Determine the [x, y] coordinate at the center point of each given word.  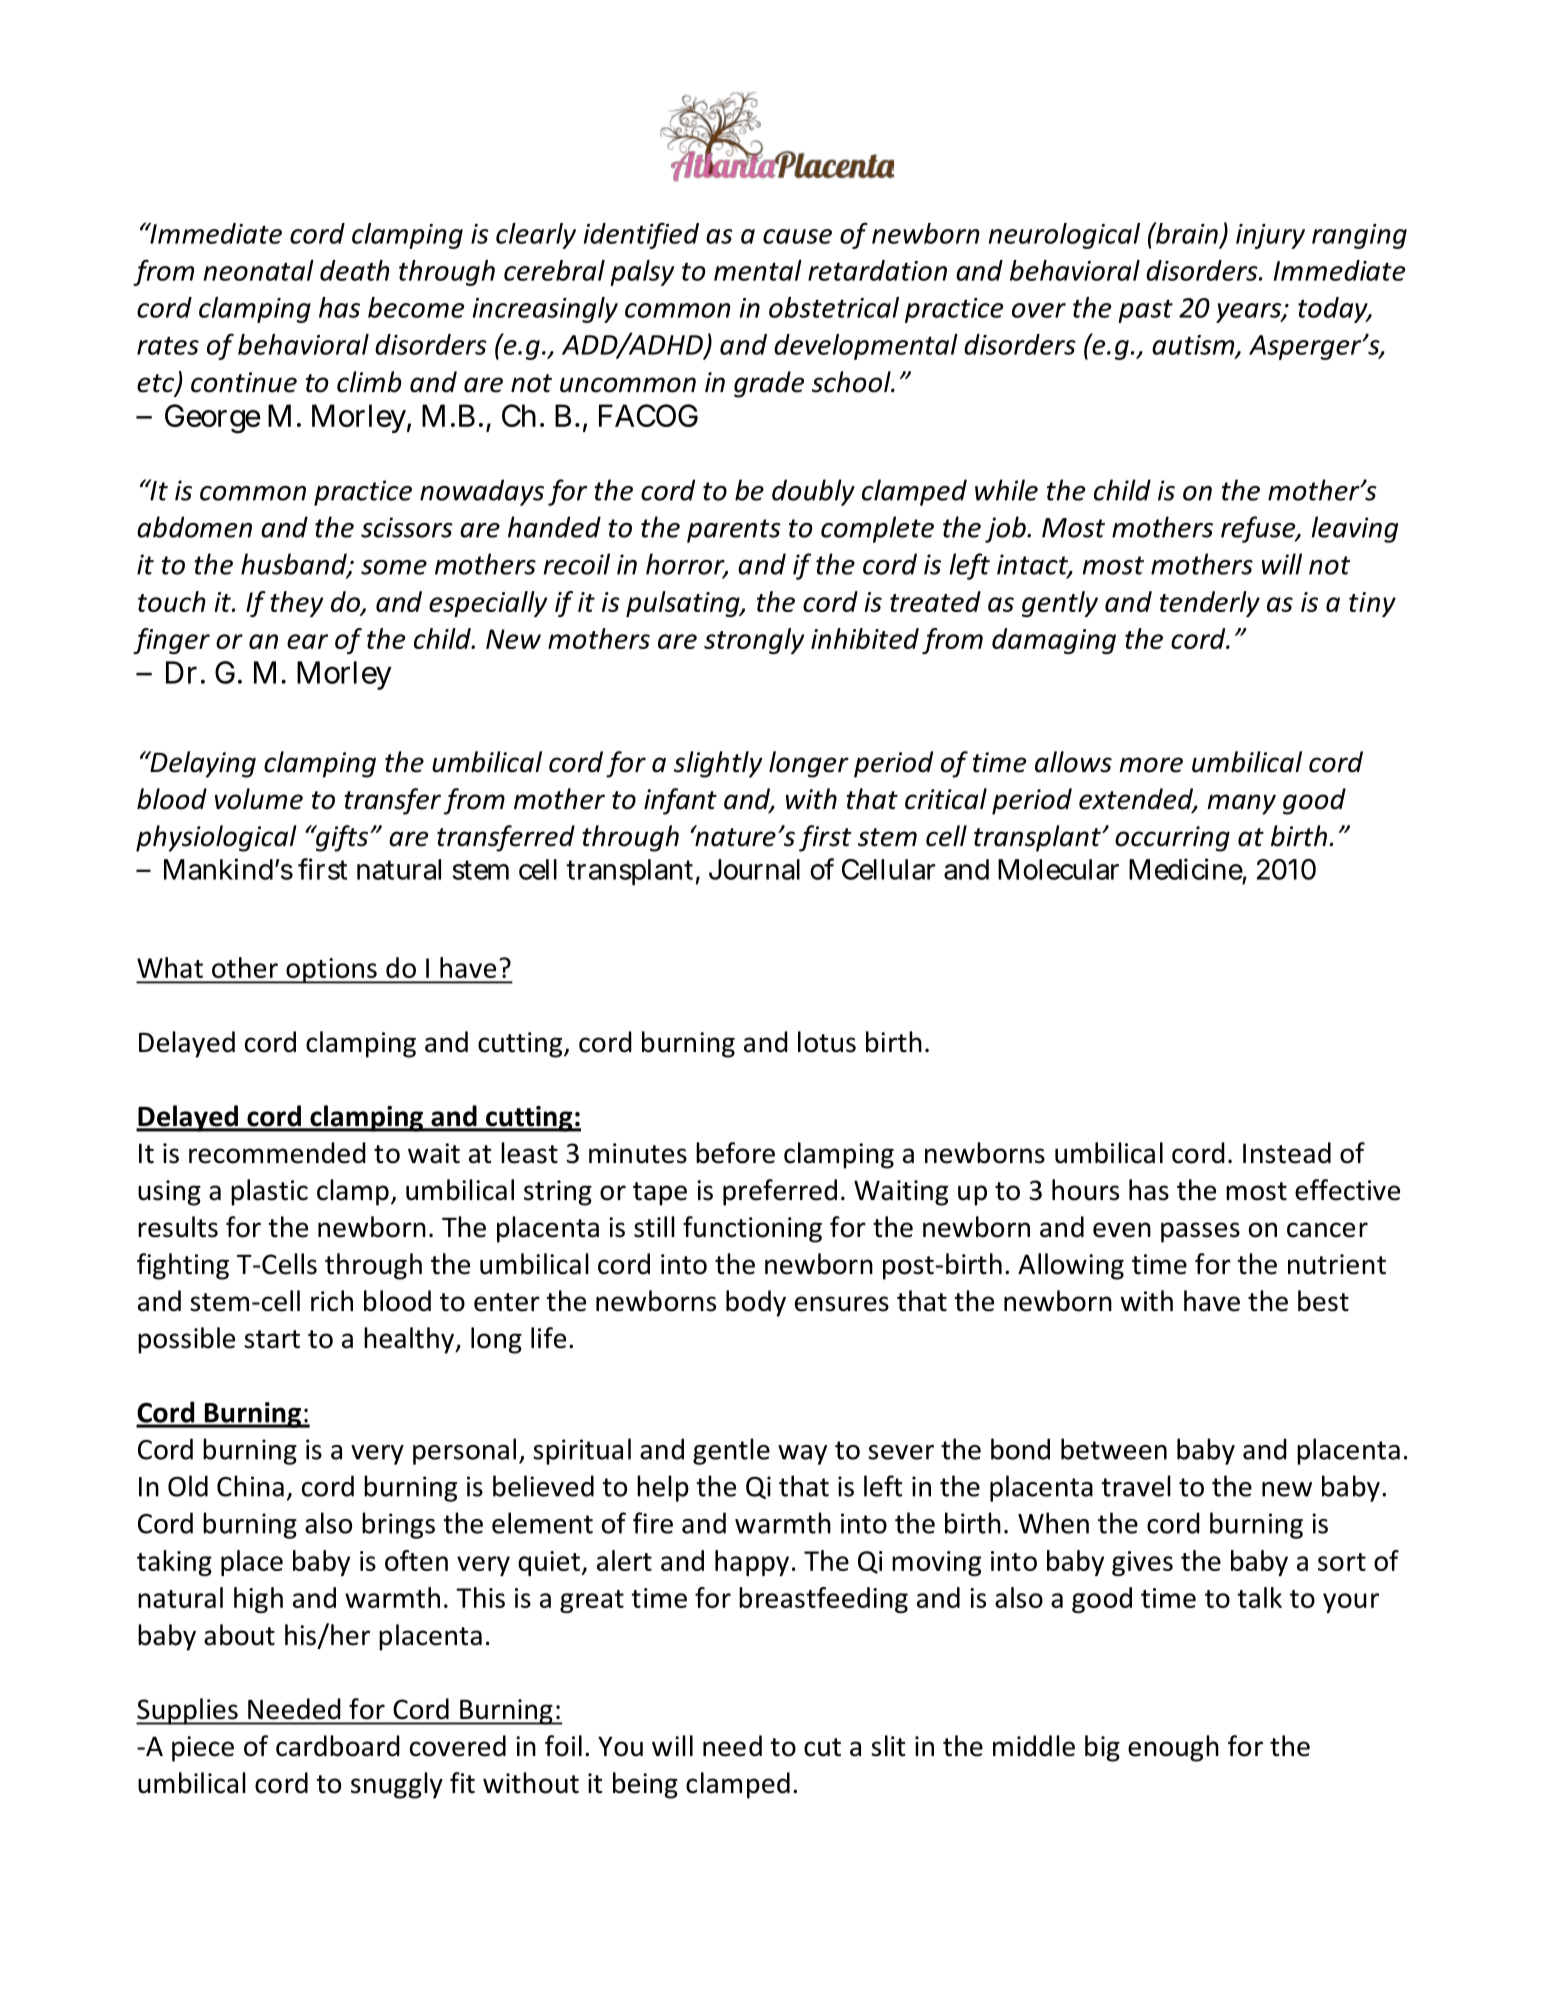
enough [1173, 1748]
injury [1270, 236]
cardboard [338, 1746]
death [355, 270]
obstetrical [834, 307]
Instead [1287, 1153]
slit [888, 1746]
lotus [827, 1042]
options [331, 971]
